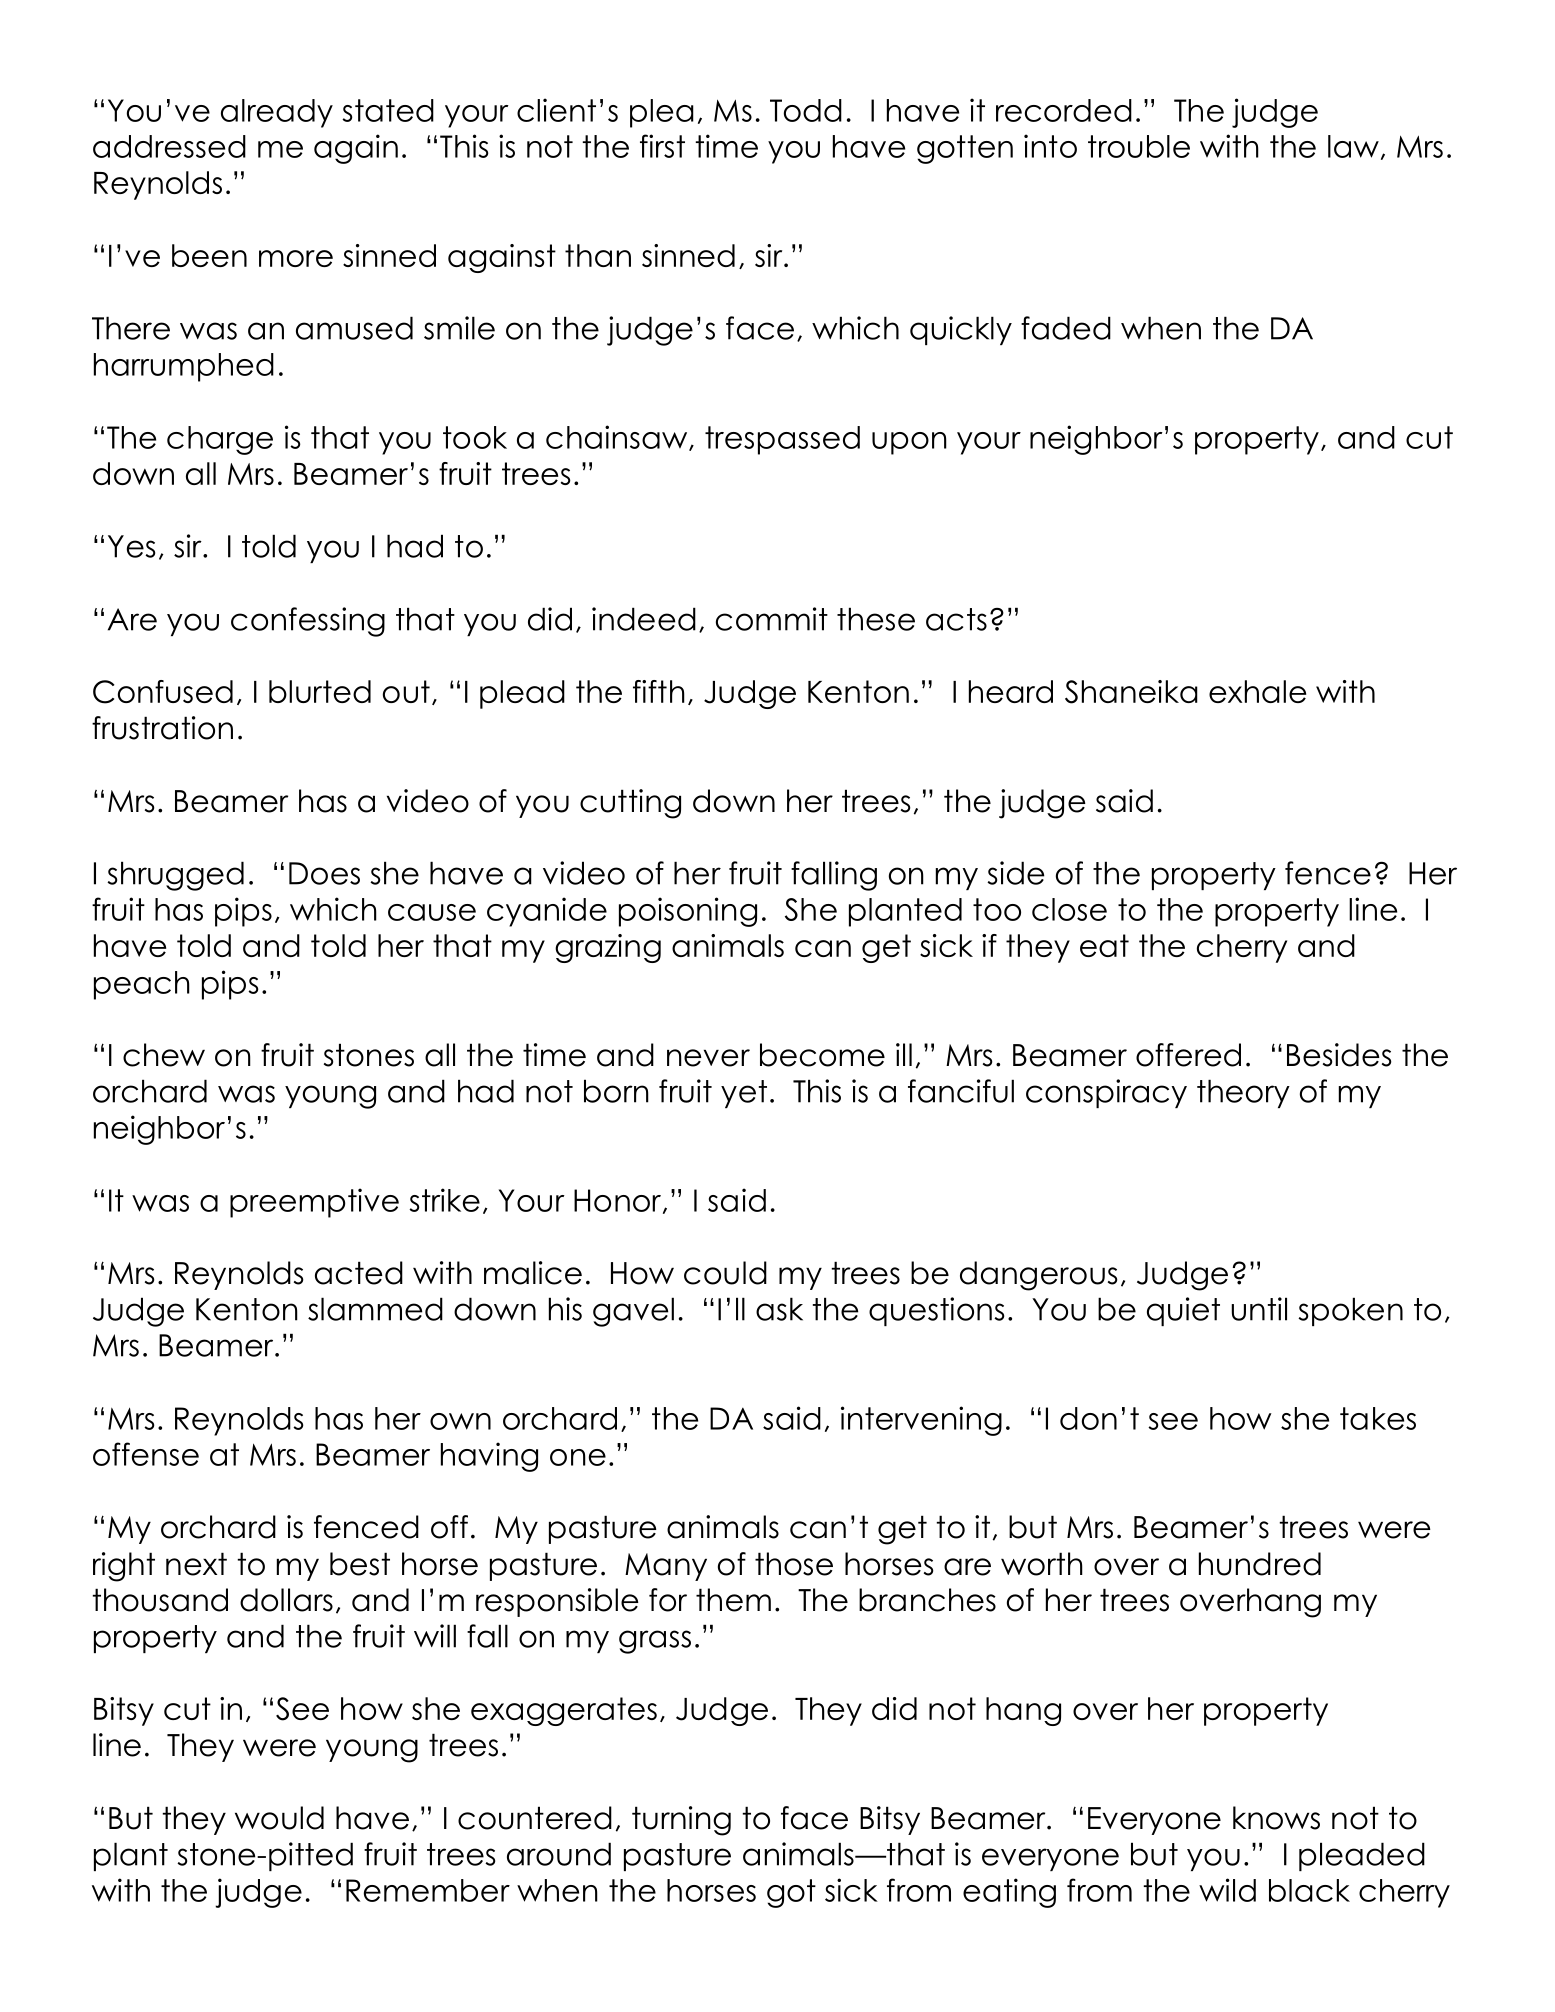 The width and height of the page is (1555, 2012). What do you see at coordinates (1139, 146) in the page?
I see `trouble` at bounding box center [1139, 146].
